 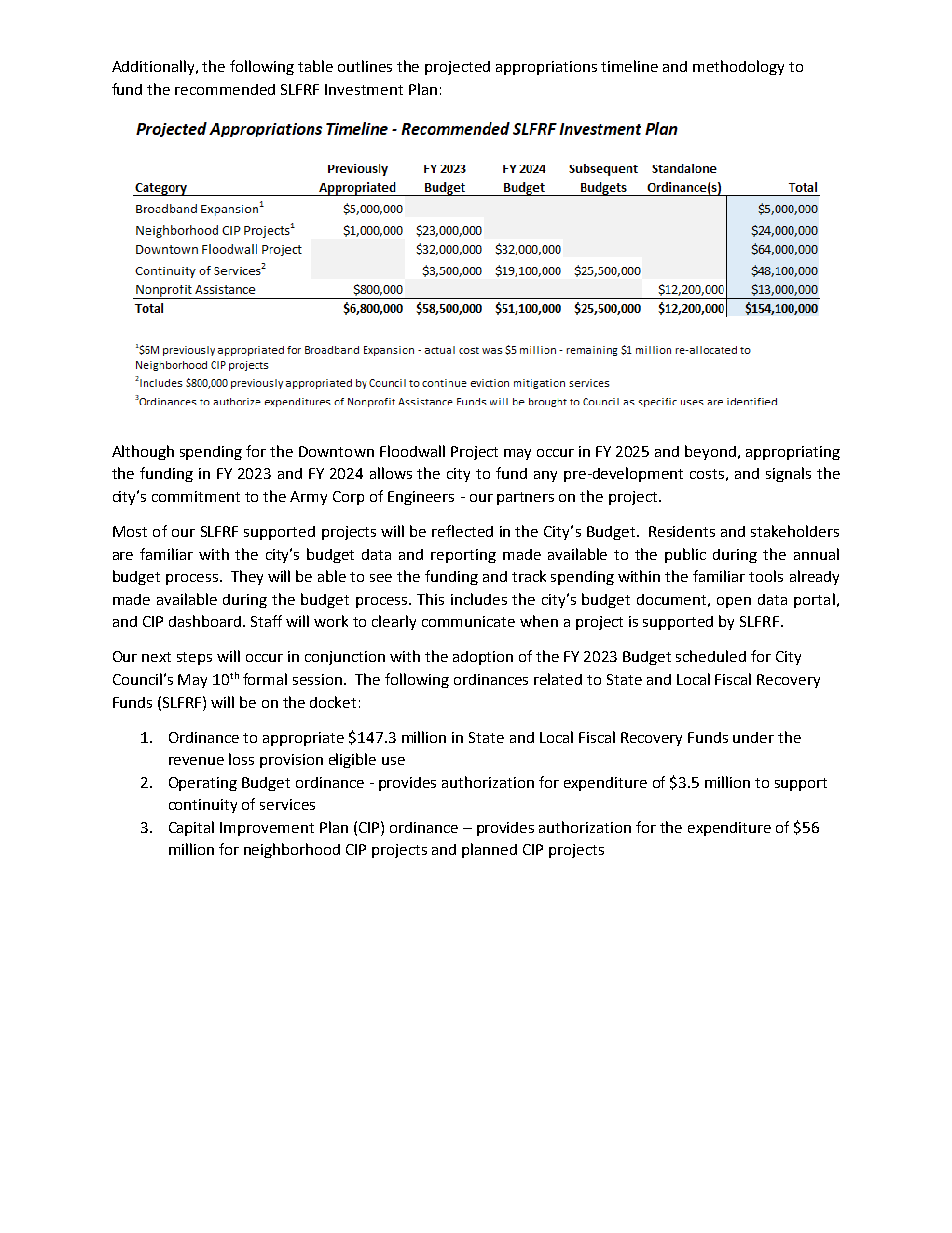 I want to click on methodology, so click(x=738, y=67).
